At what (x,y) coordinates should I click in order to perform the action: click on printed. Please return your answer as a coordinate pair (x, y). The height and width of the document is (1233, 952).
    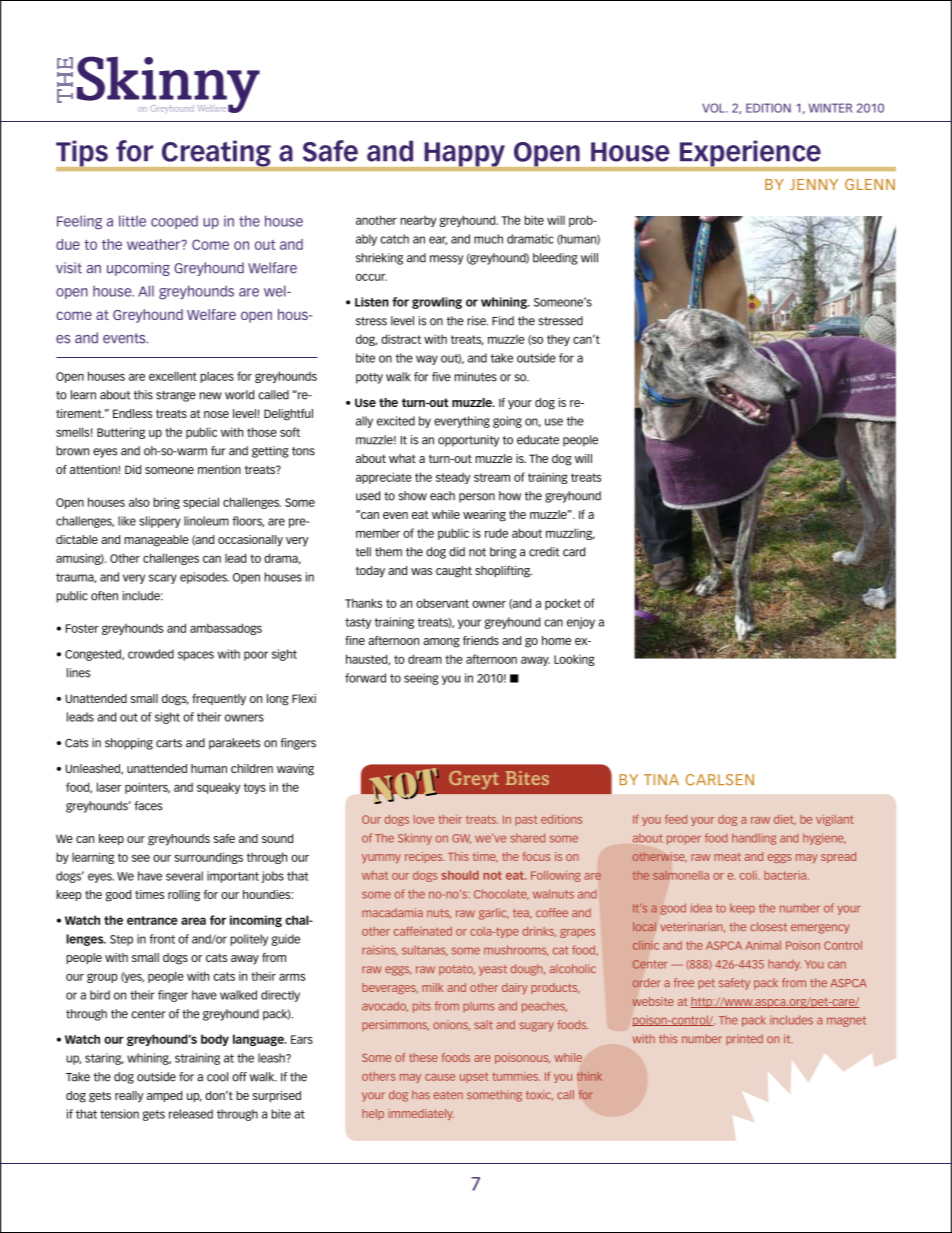
    Looking at the image, I should click on (744, 1039).
